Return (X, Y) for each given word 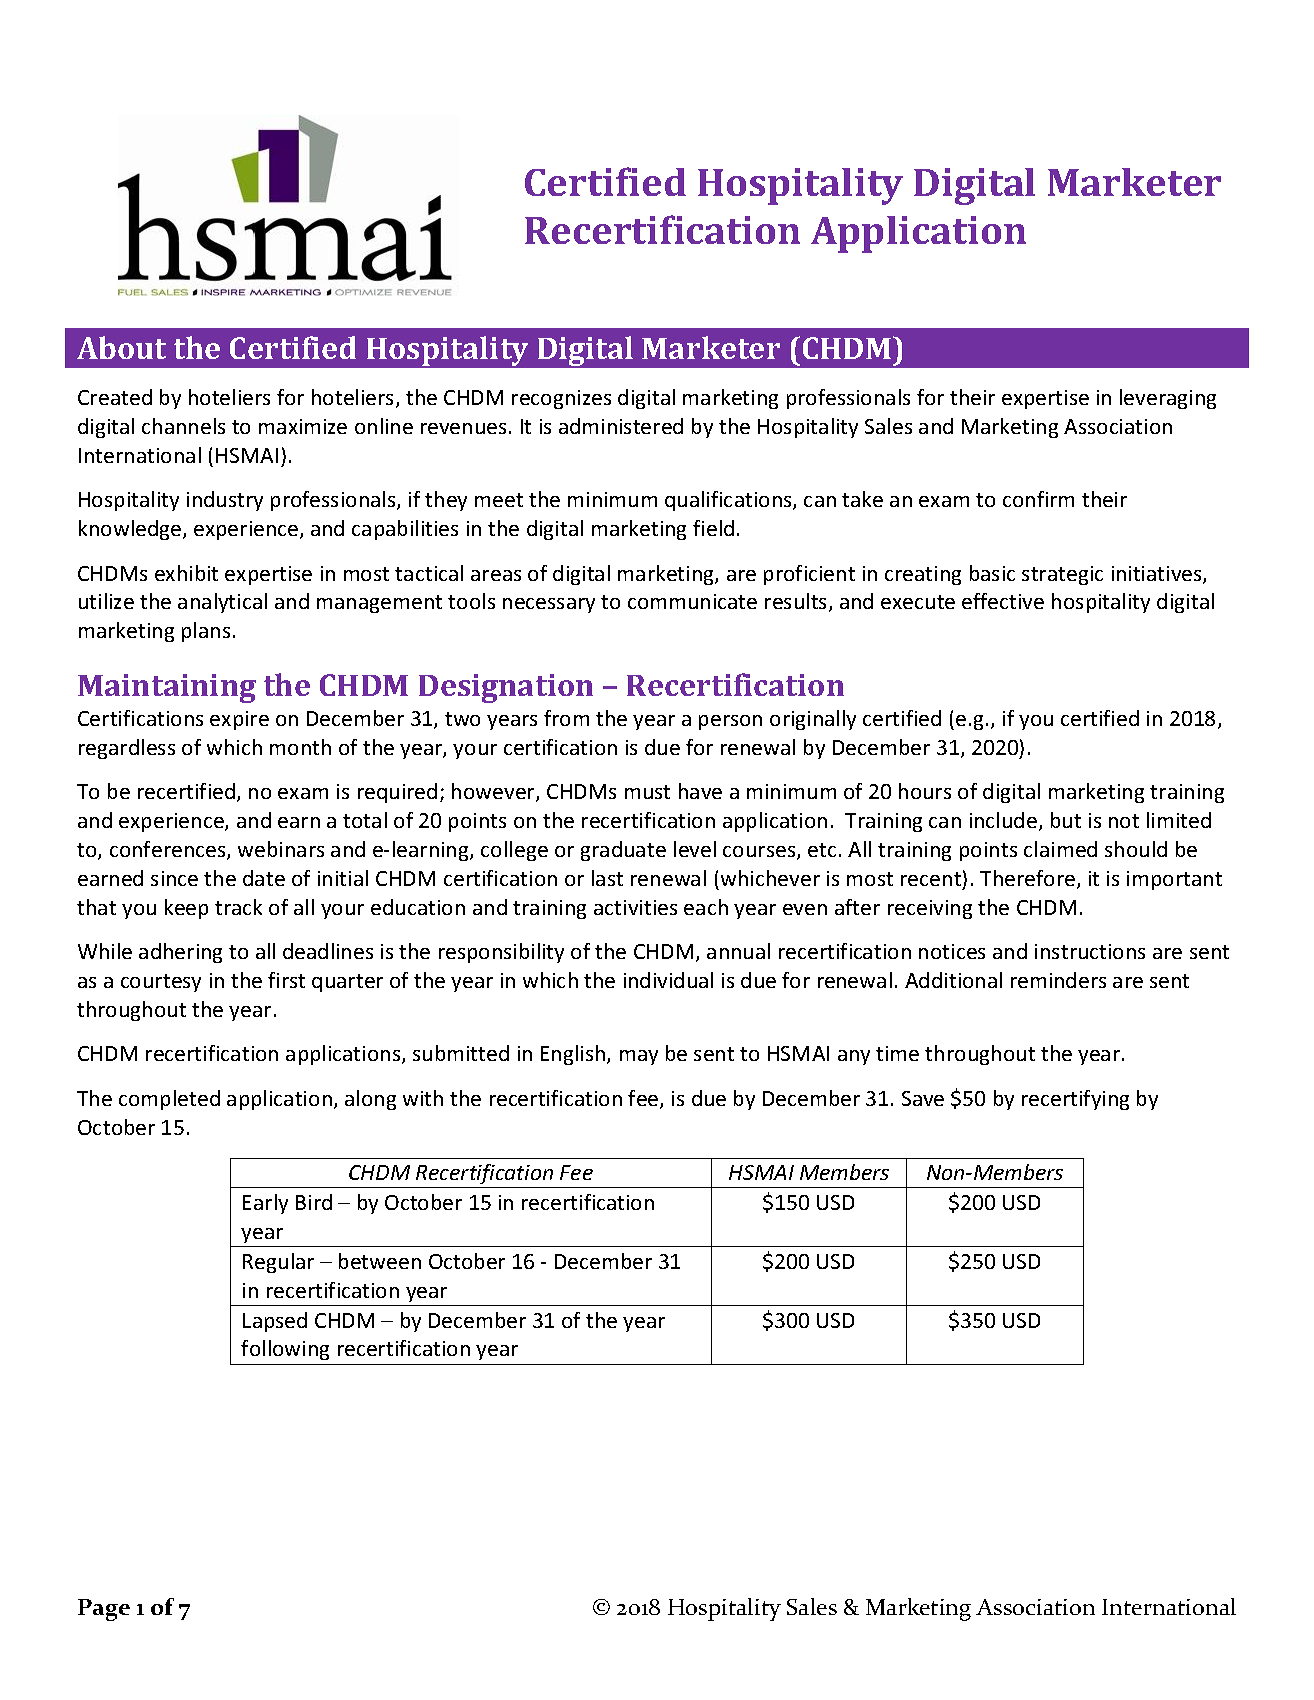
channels (183, 426)
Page (104, 1610)
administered (621, 426)
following (285, 1350)
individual (668, 980)
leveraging (1168, 399)
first (286, 980)
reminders (1058, 980)
